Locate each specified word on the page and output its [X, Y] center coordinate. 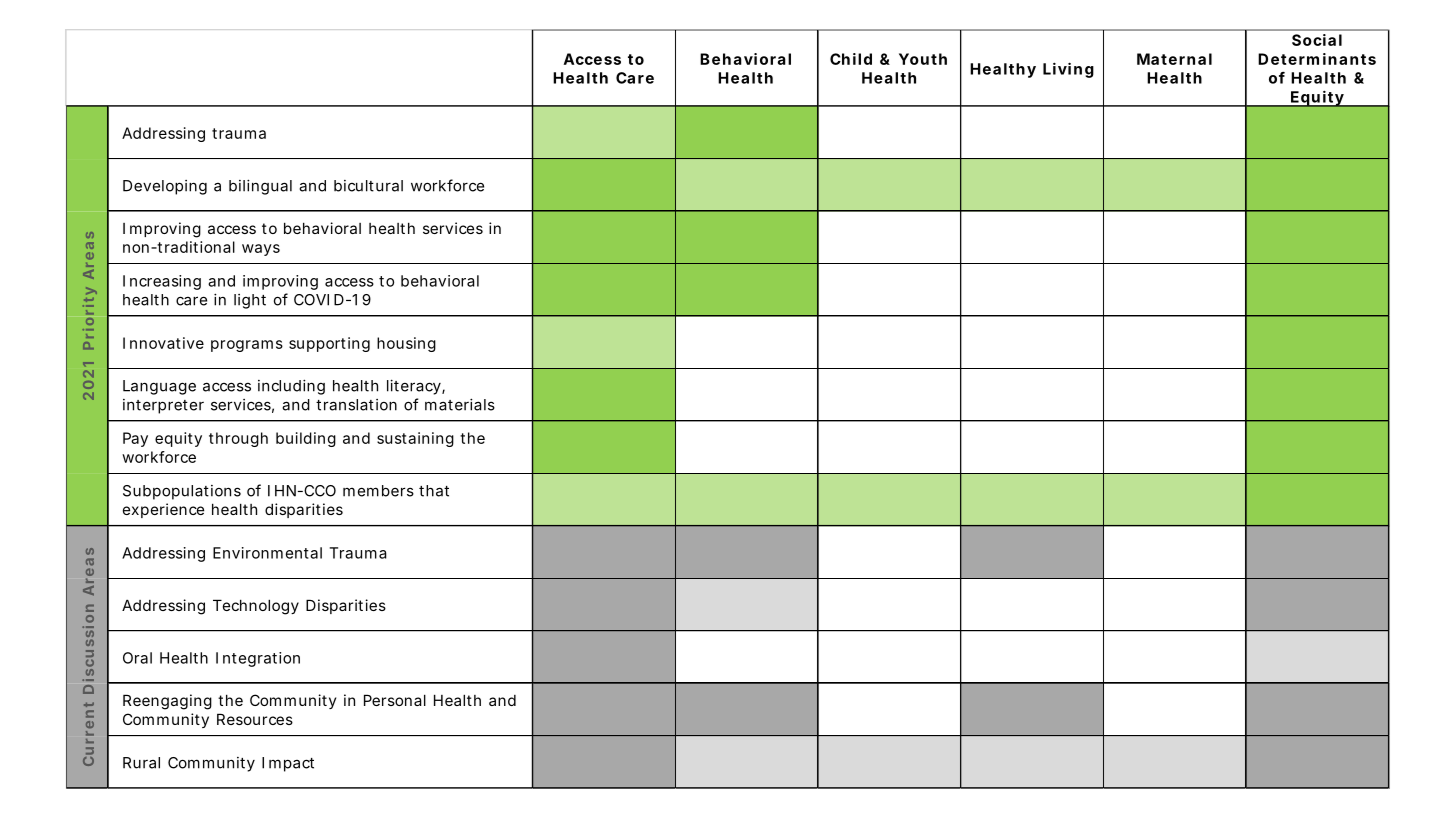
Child [851, 59]
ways [261, 250]
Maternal [1174, 59]
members [378, 491]
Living [1068, 70]
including [291, 387]
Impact [288, 764]
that [434, 491]
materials [460, 404]
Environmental [267, 553]
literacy [415, 387]
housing [406, 344]
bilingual [260, 187]
